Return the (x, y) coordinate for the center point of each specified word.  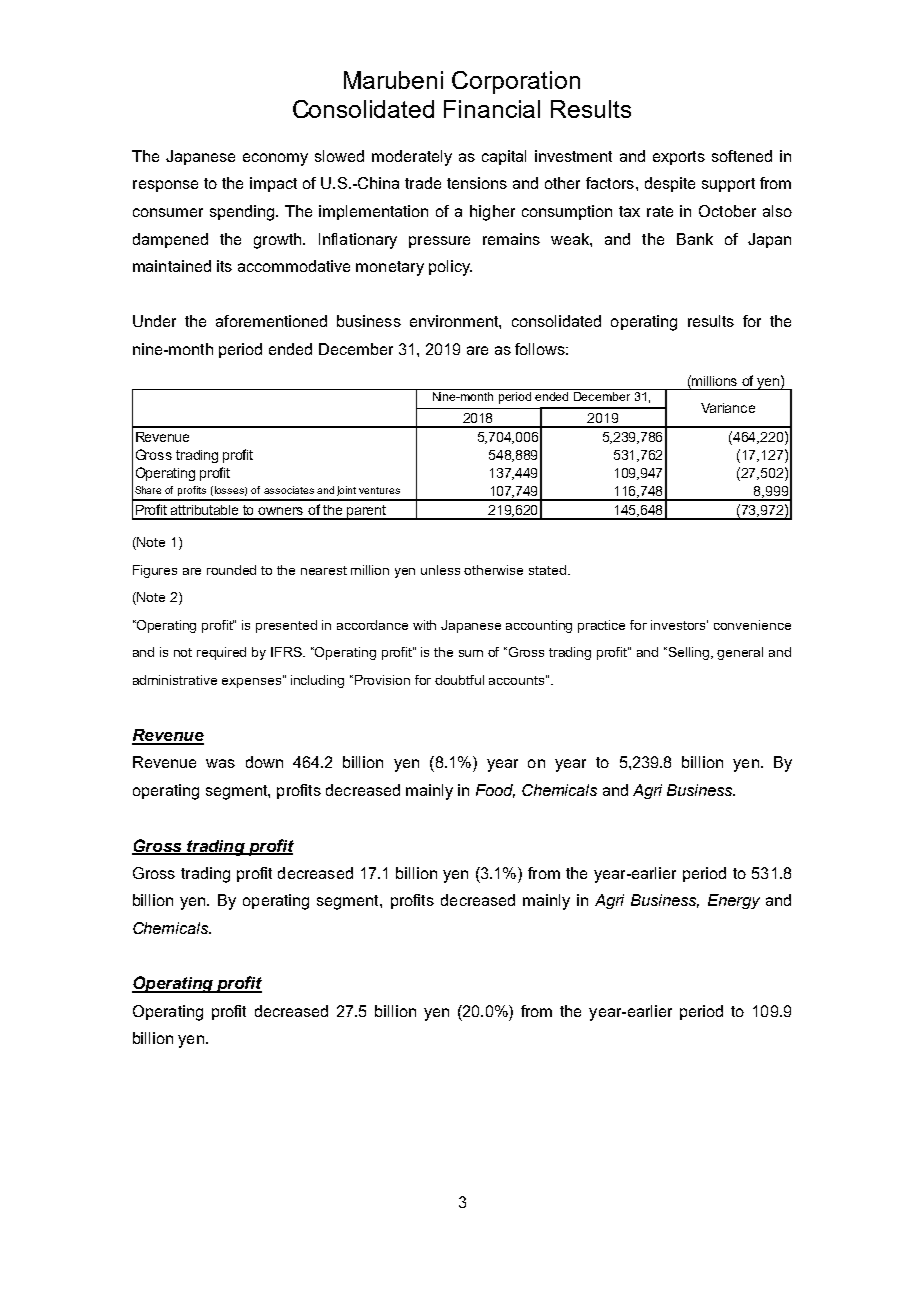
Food (495, 791)
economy (275, 159)
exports (679, 158)
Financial (492, 109)
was (220, 763)
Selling (690, 653)
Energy (734, 901)
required (221, 653)
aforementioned (271, 321)
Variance (728, 408)
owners (280, 511)
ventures (379, 490)
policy (450, 268)
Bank (695, 239)
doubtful (459, 680)
